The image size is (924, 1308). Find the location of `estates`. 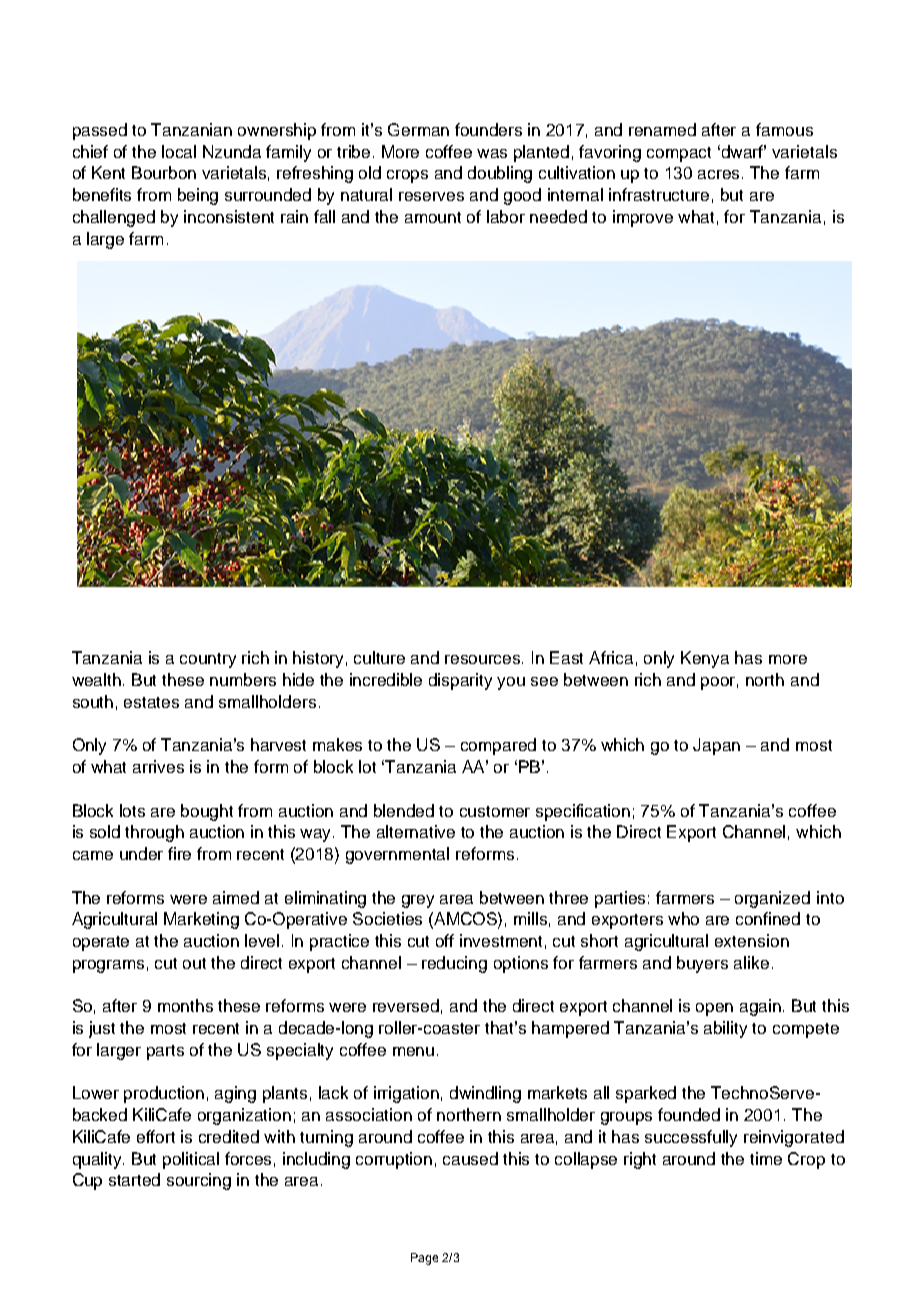

estates is located at coordinates (151, 702).
